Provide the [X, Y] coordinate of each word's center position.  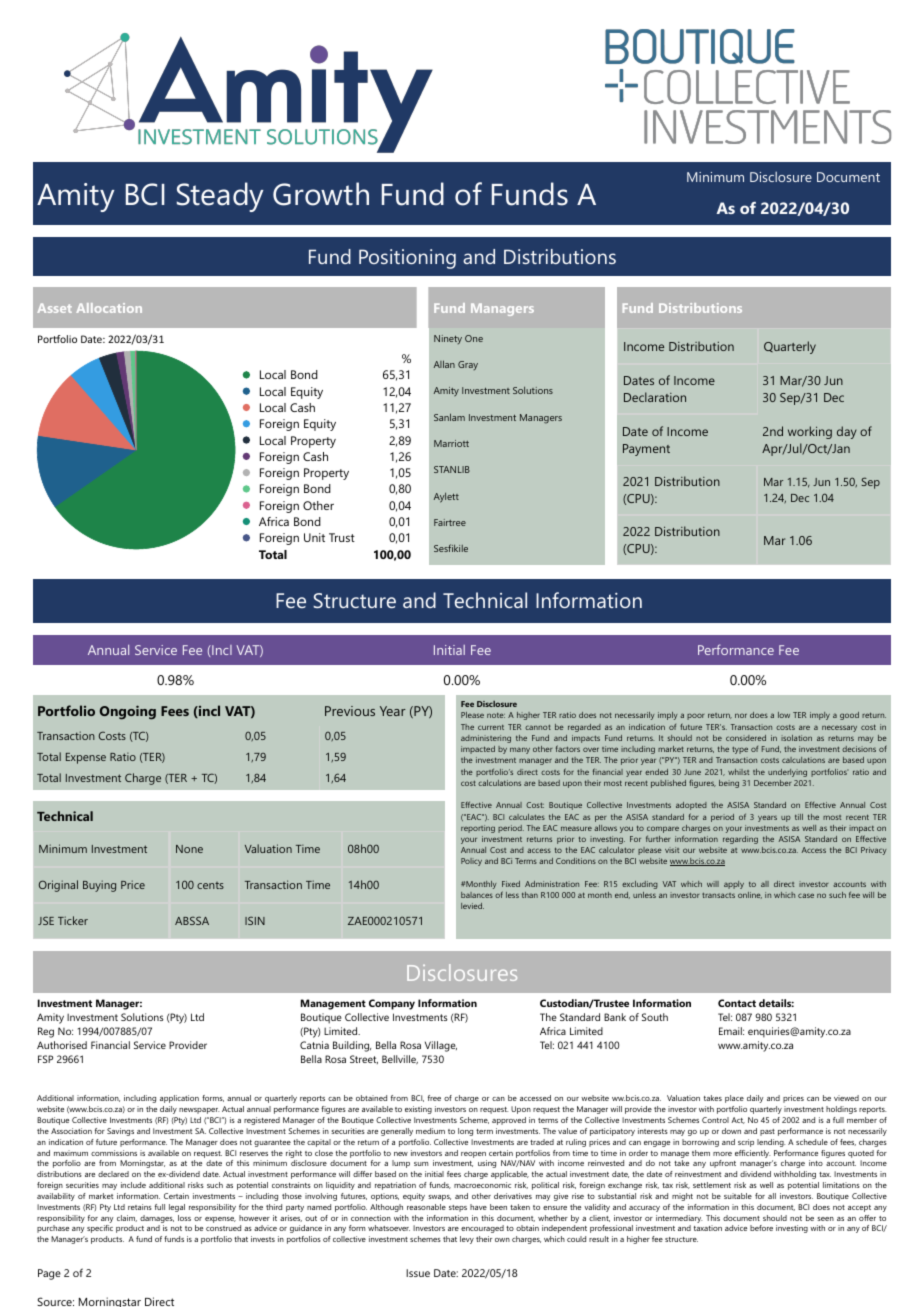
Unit [314, 537]
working [810, 432]
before [761, 1228]
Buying [99, 886]
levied [472, 906]
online [750, 895]
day [847, 432]
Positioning [407, 259]
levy [467, 1240]
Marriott [451, 443]
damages [157, 1220]
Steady [220, 197]
